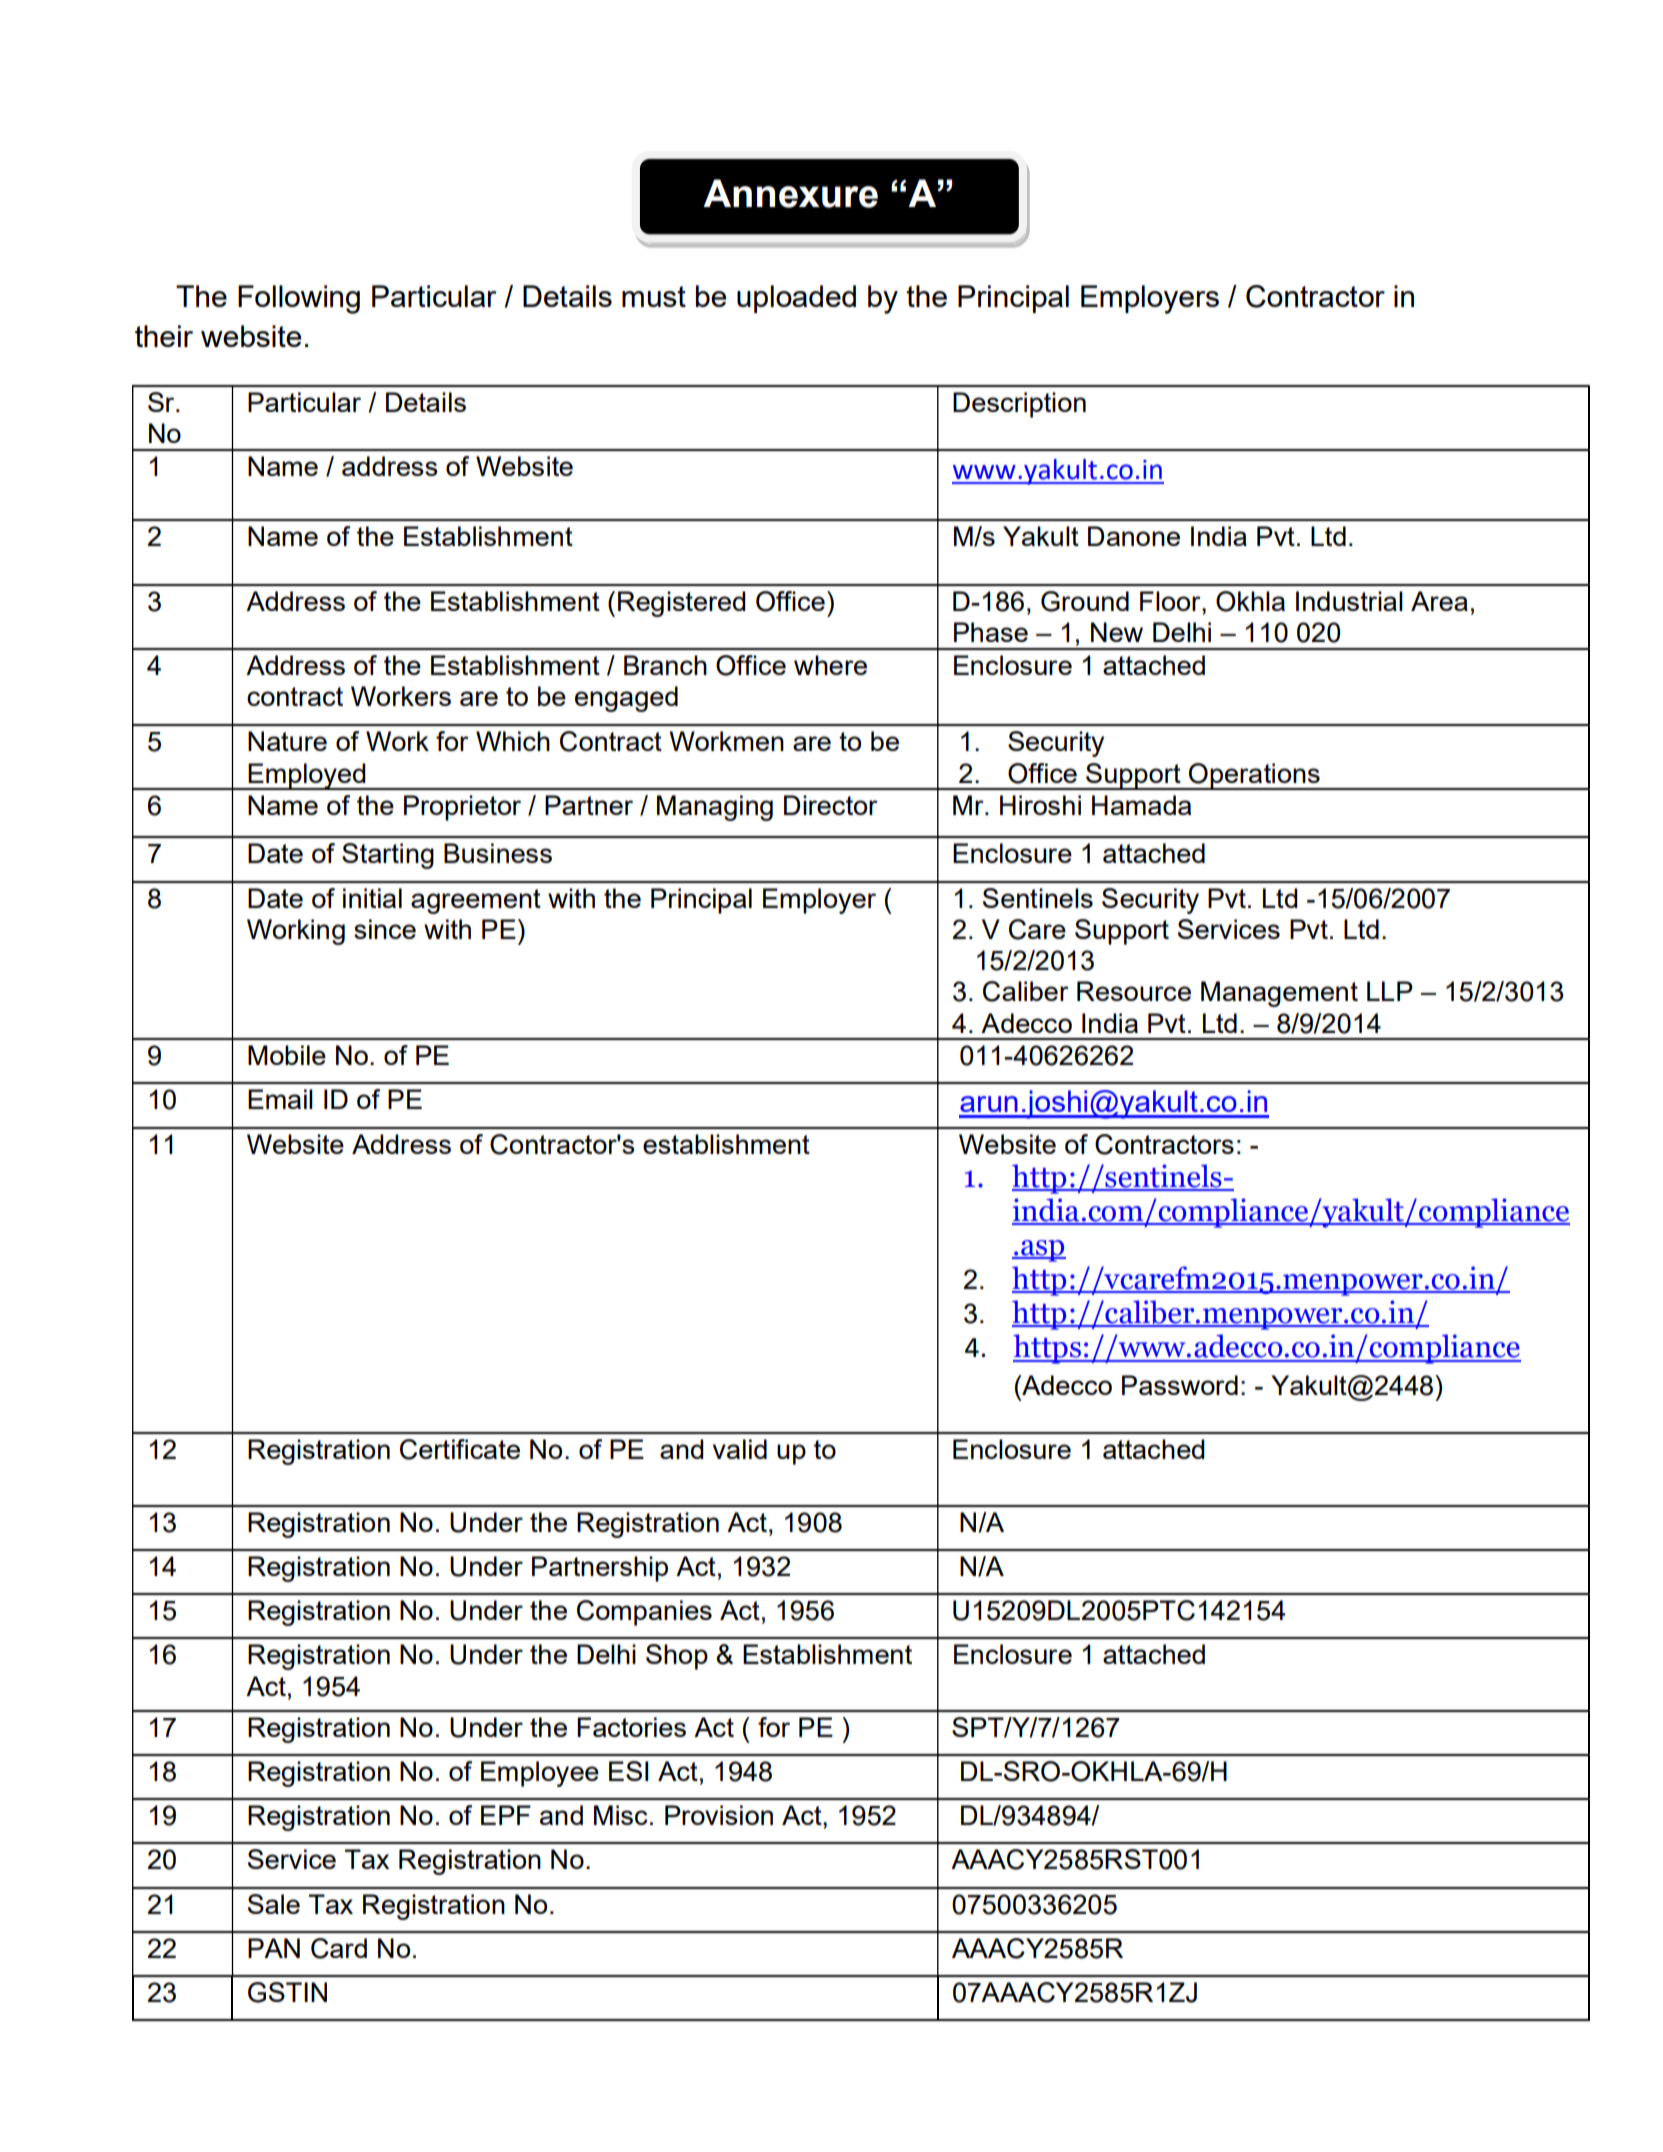 This screenshot has width=1663, height=2152. I want to click on Management, so click(1279, 994).
